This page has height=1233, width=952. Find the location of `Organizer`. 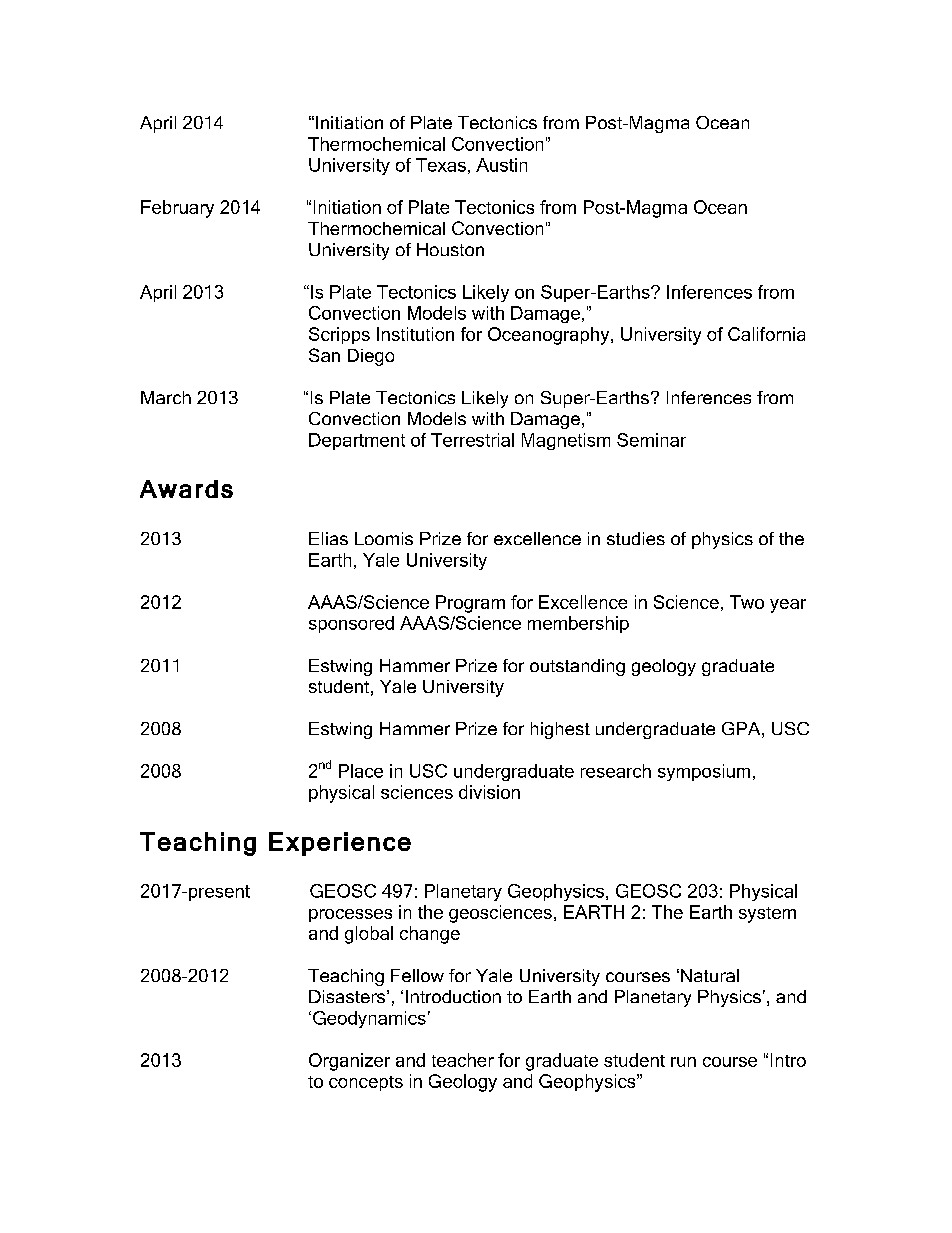

Organizer is located at coordinates (349, 1062).
